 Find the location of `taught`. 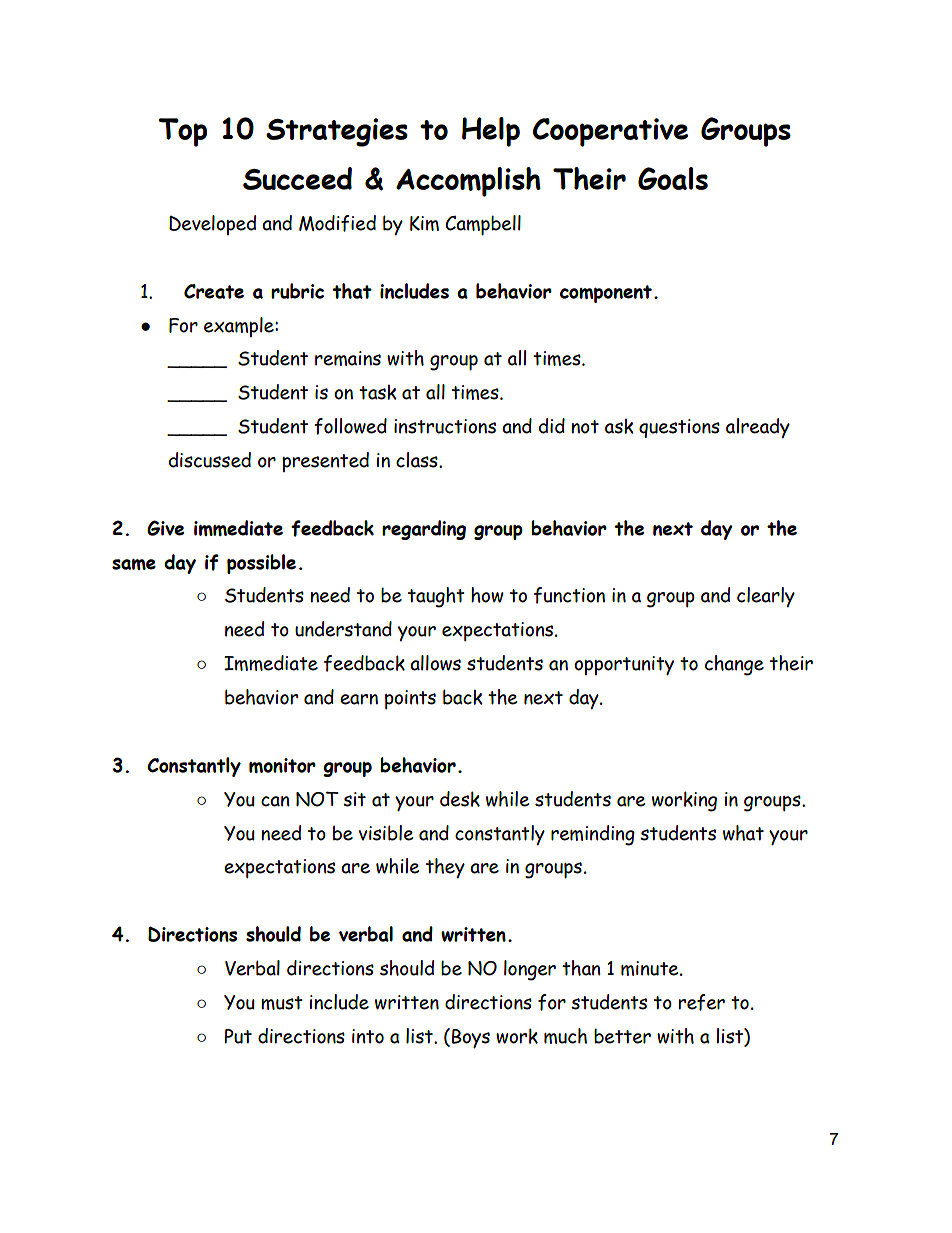

taught is located at coordinates (436, 597).
